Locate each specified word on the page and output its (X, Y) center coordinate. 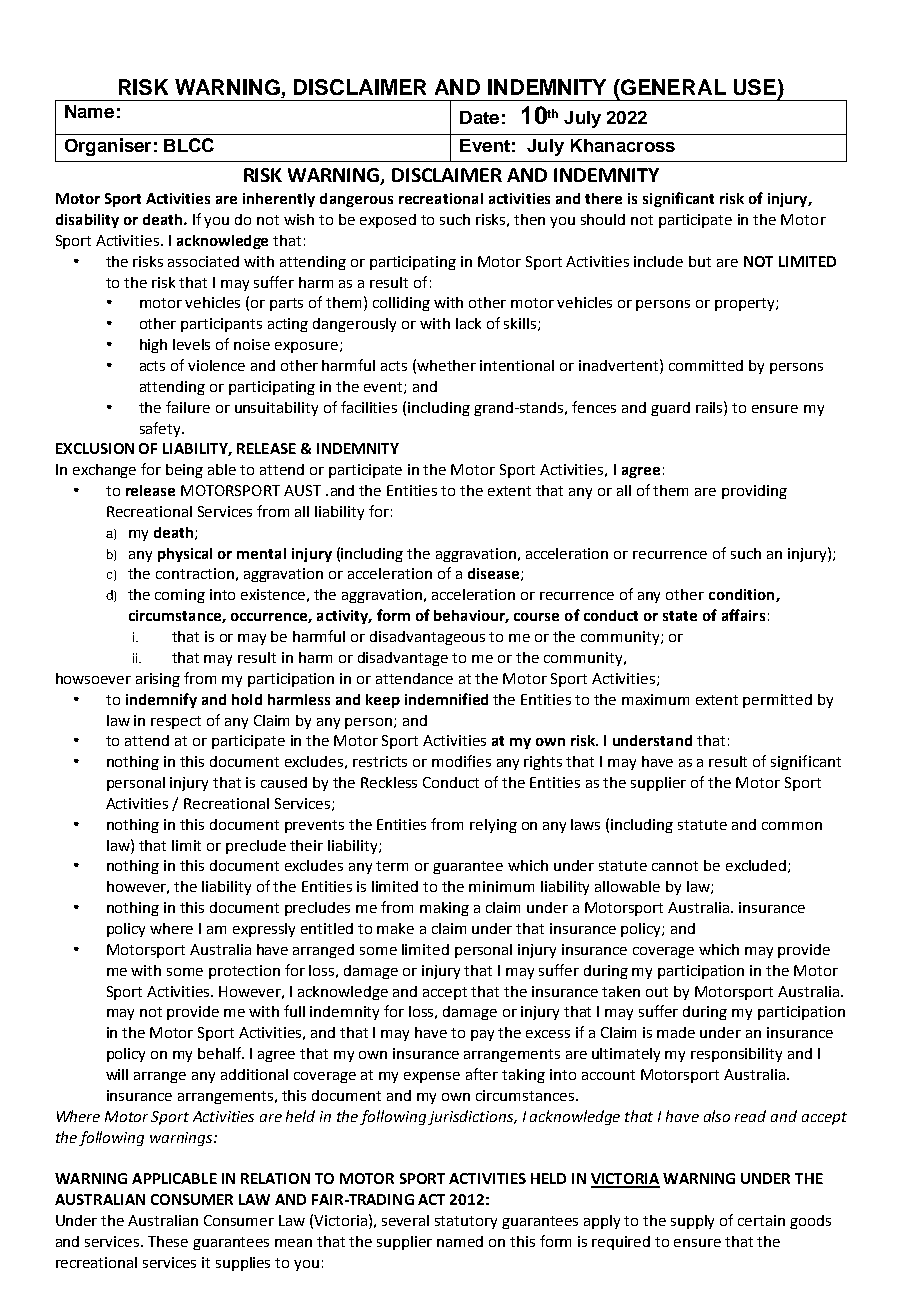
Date (479, 117)
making (444, 909)
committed (706, 365)
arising (158, 680)
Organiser (108, 147)
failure (188, 407)
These (168, 1241)
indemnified (446, 699)
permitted (777, 701)
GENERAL (672, 87)
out (657, 992)
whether (446, 365)
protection (244, 972)
